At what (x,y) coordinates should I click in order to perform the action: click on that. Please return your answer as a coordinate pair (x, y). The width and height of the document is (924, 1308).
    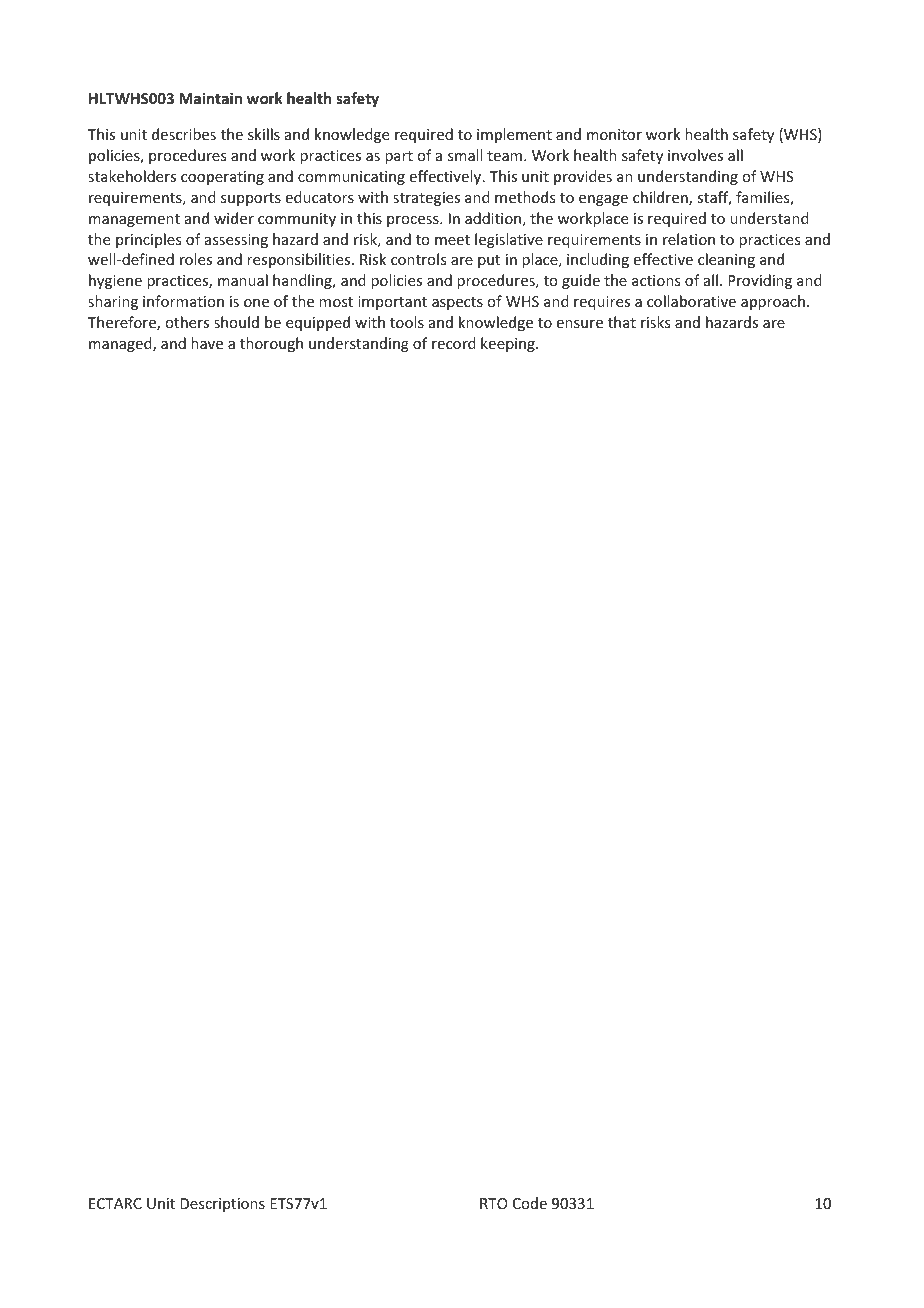
    Looking at the image, I should click on (622, 322).
